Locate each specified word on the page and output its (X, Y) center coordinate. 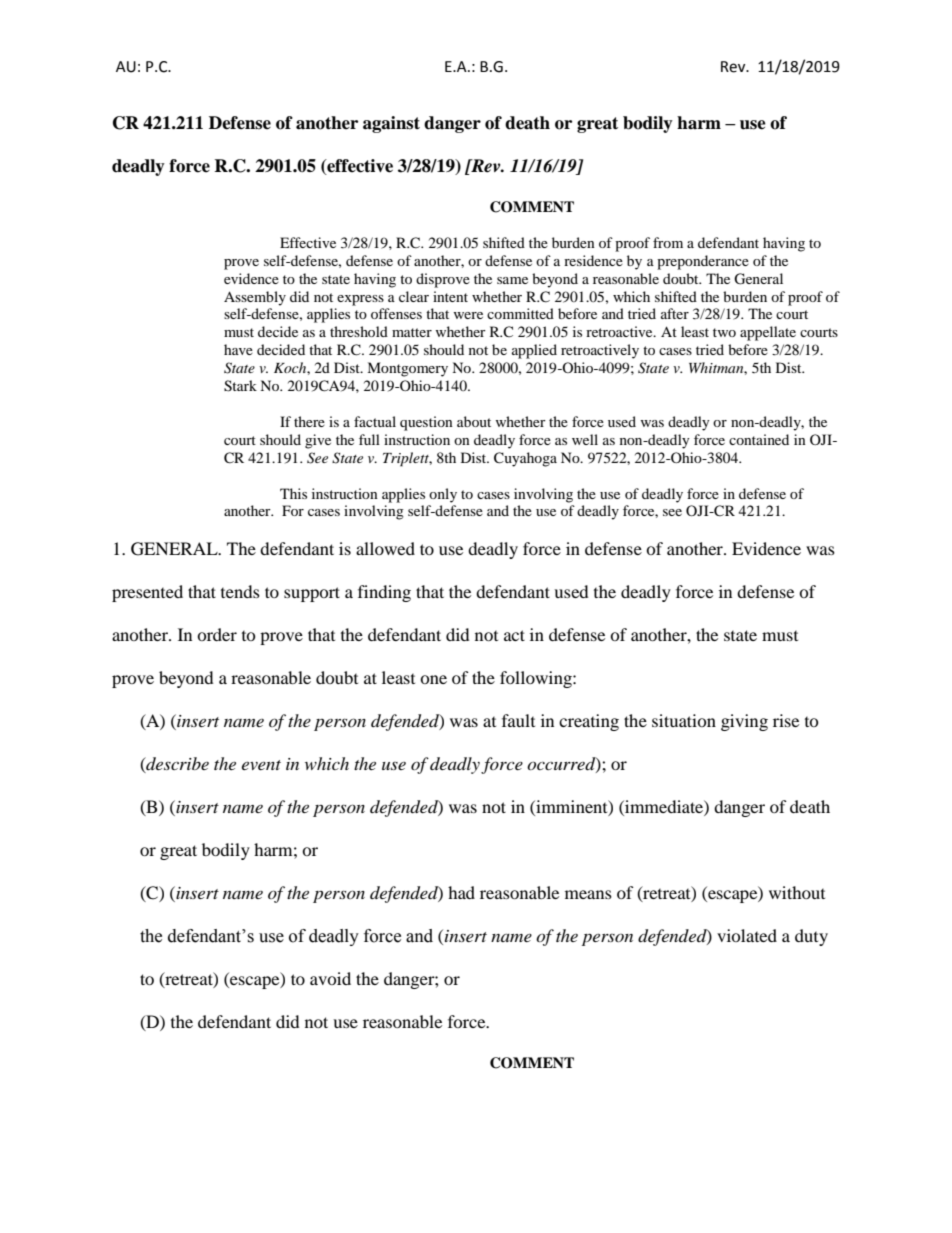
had (461, 892)
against (391, 124)
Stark (240, 386)
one (433, 679)
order (217, 634)
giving (744, 722)
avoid (330, 978)
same (512, 280)
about (474, 421)
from (668, 242)
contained (759, 439)
